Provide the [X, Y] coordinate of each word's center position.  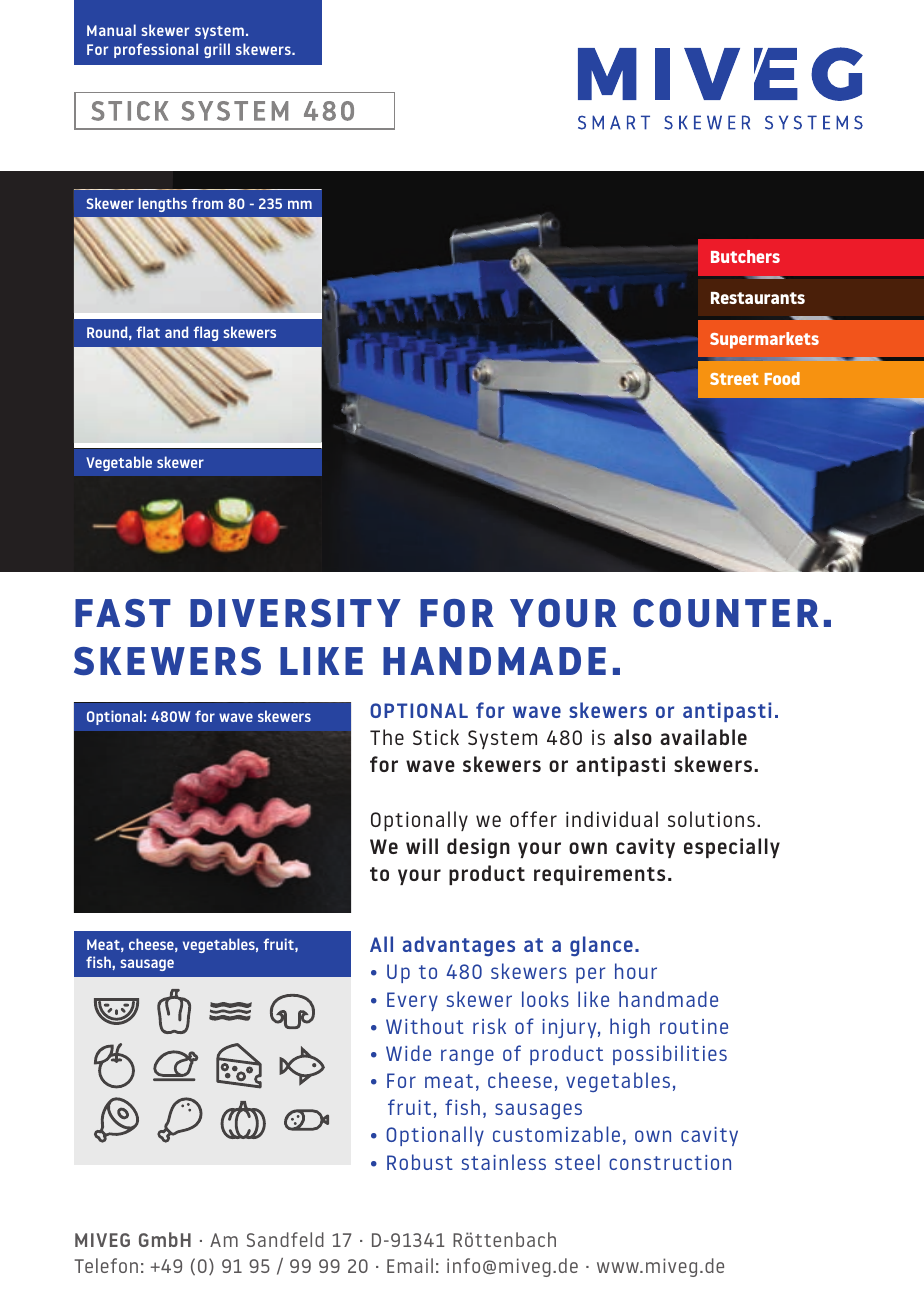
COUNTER [726, 613]
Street [734, 379]
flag [205, 333]
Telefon [106, 1265]
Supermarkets [764, 340]
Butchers [745, 256]
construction [670, 1162]
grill [217, 50]
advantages [458, 946]
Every [412, 1001]
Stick [436, 737]
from [207, 203]
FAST [123, 613]
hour [636, 971]
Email [410, 1265]
